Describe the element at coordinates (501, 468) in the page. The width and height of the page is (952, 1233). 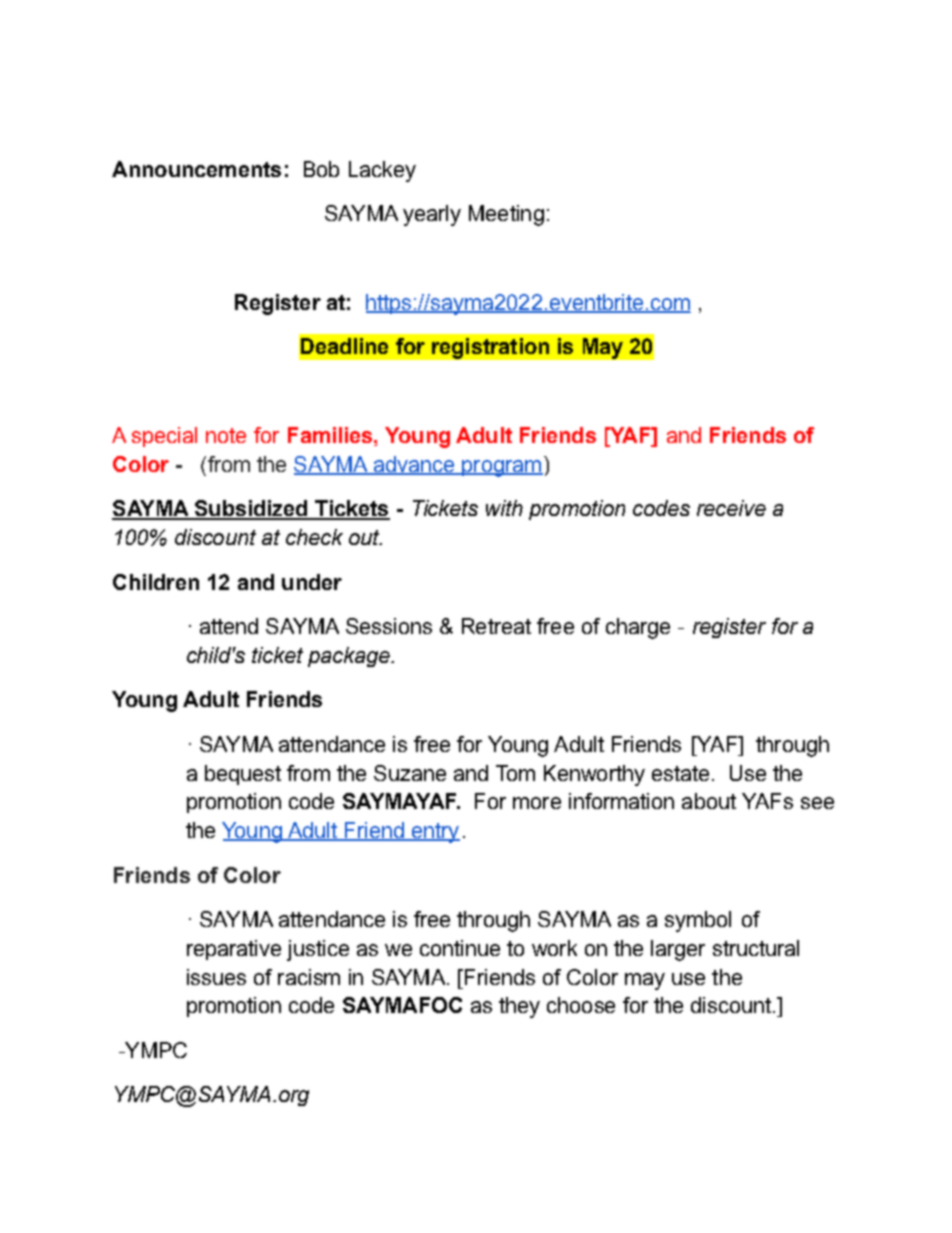
I see `program` at that location.
